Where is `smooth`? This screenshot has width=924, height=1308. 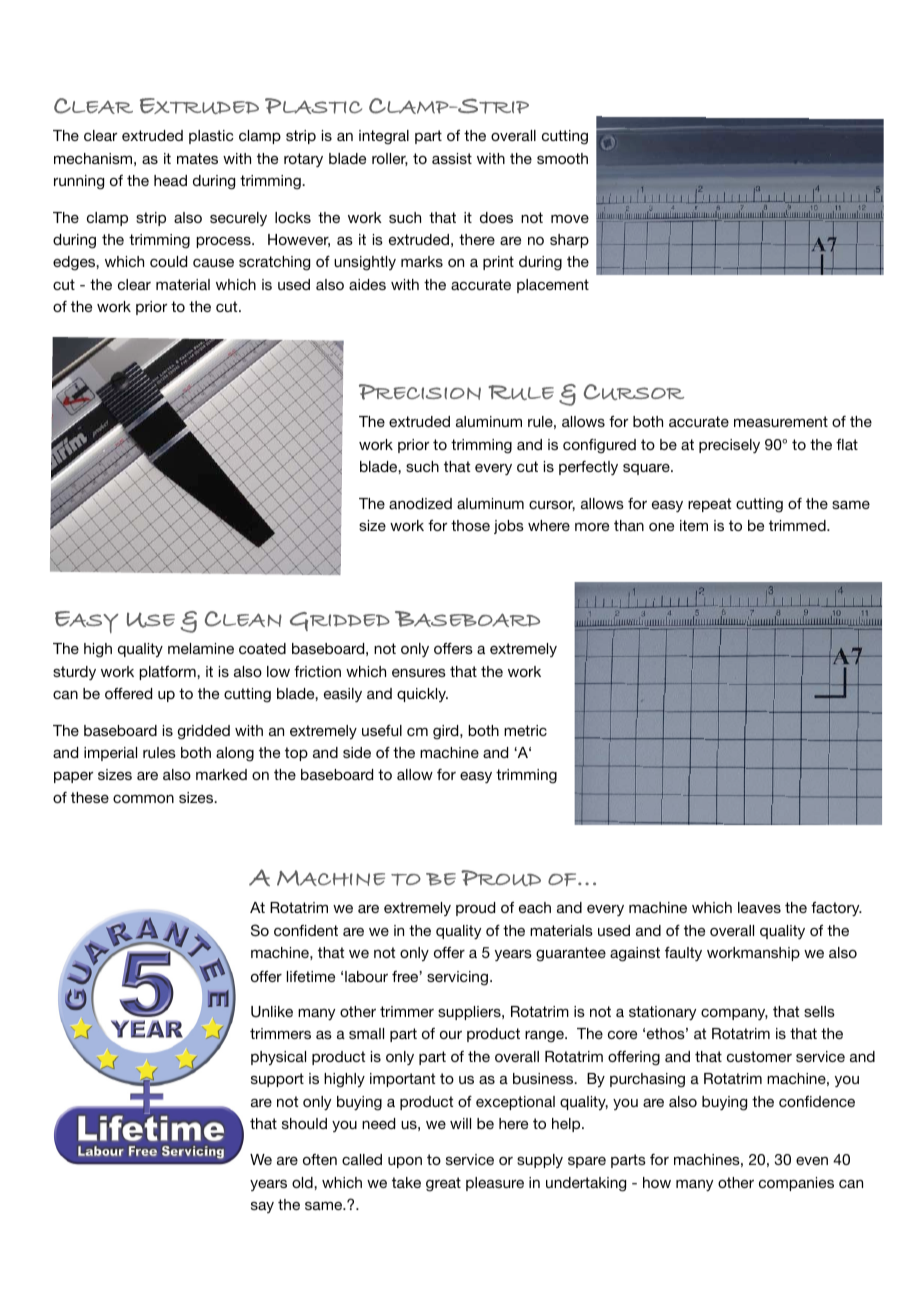 smooth is located at coordinates (562, 158).
